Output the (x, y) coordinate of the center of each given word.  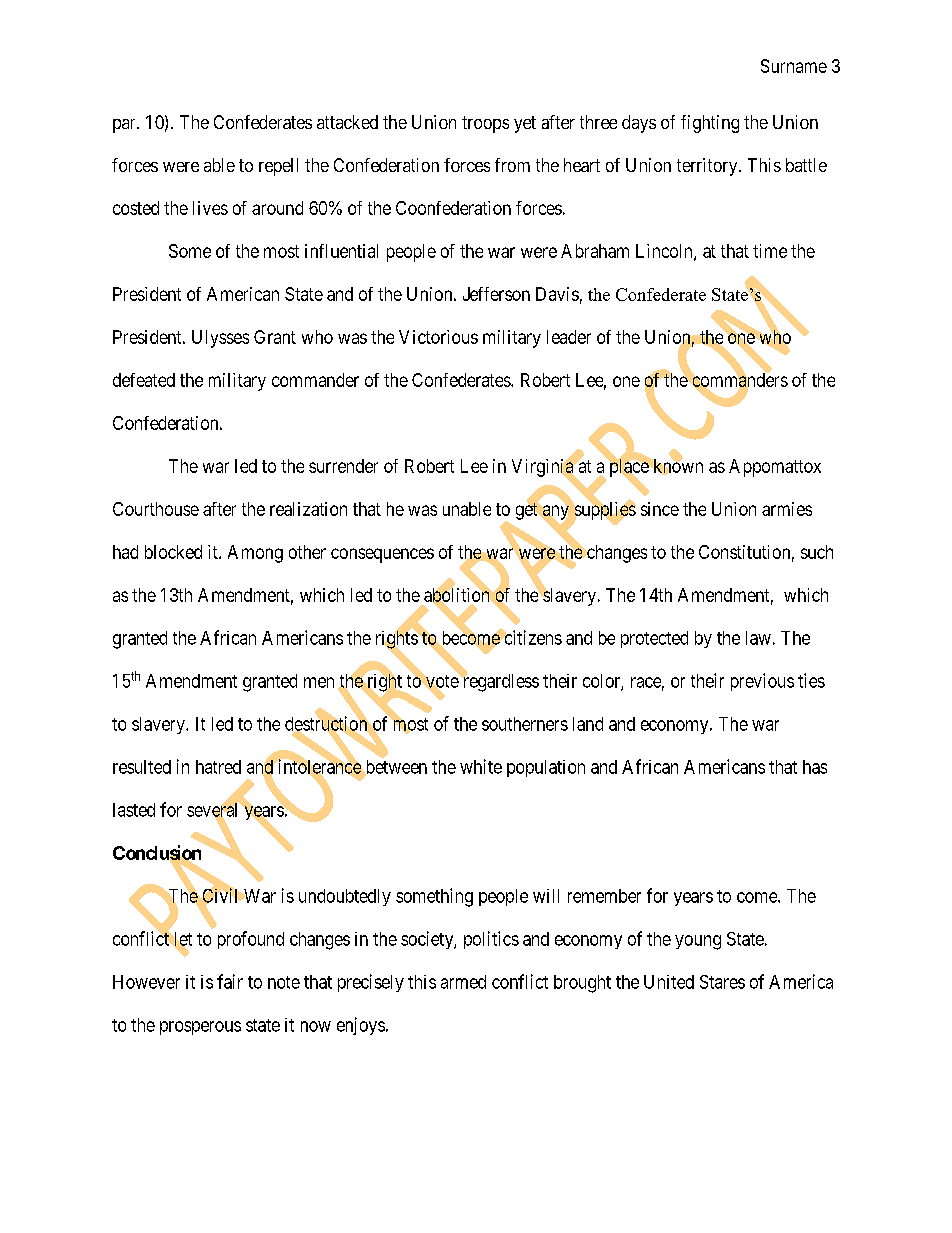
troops (485, 124)
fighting (710, 124)
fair (230, 981)
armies (787, 509)
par (125, 126)
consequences (382, 555)
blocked (173, 552)
